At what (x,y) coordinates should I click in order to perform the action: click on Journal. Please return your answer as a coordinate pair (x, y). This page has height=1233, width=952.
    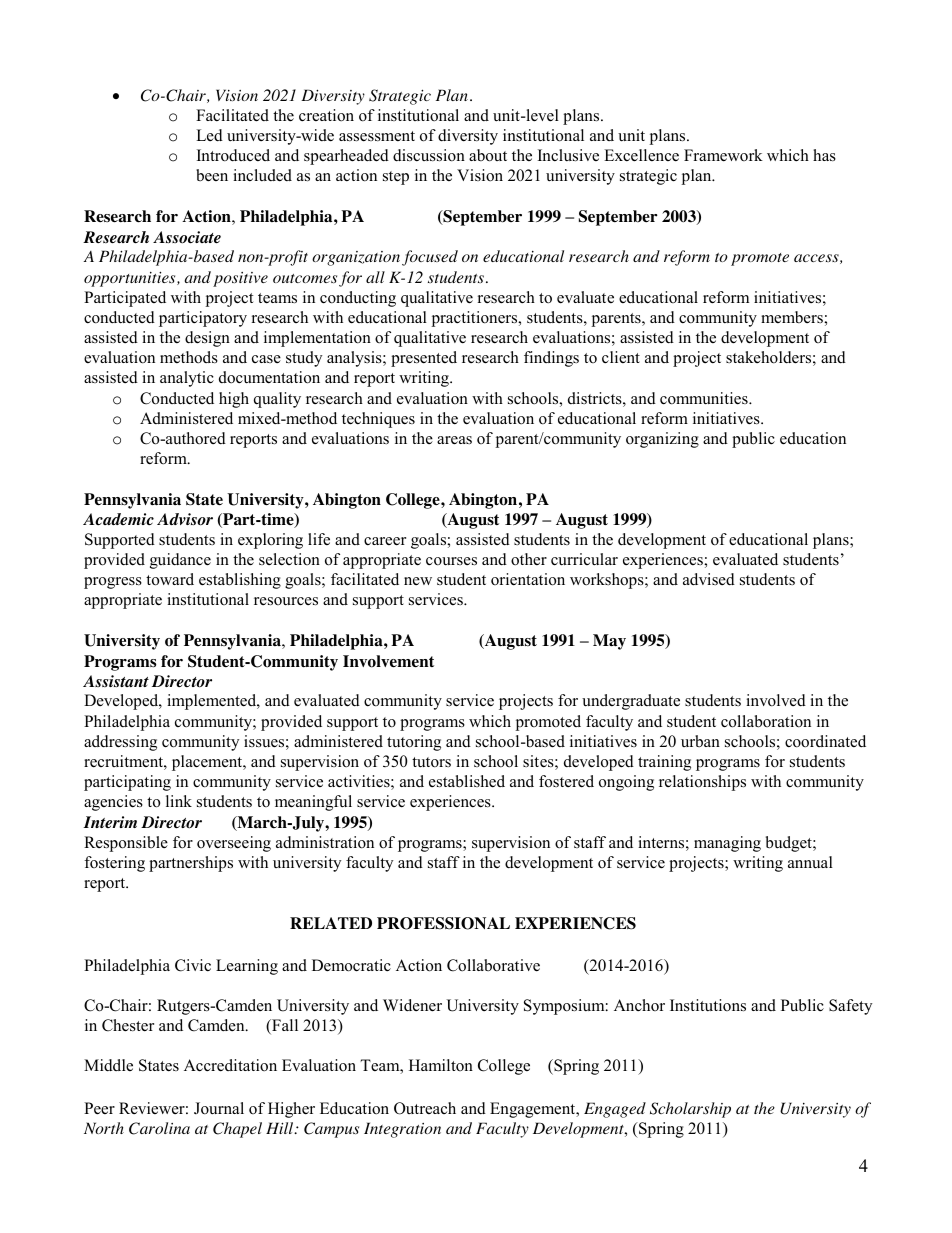
    Looking at the image, I should click on (219, 1108).
